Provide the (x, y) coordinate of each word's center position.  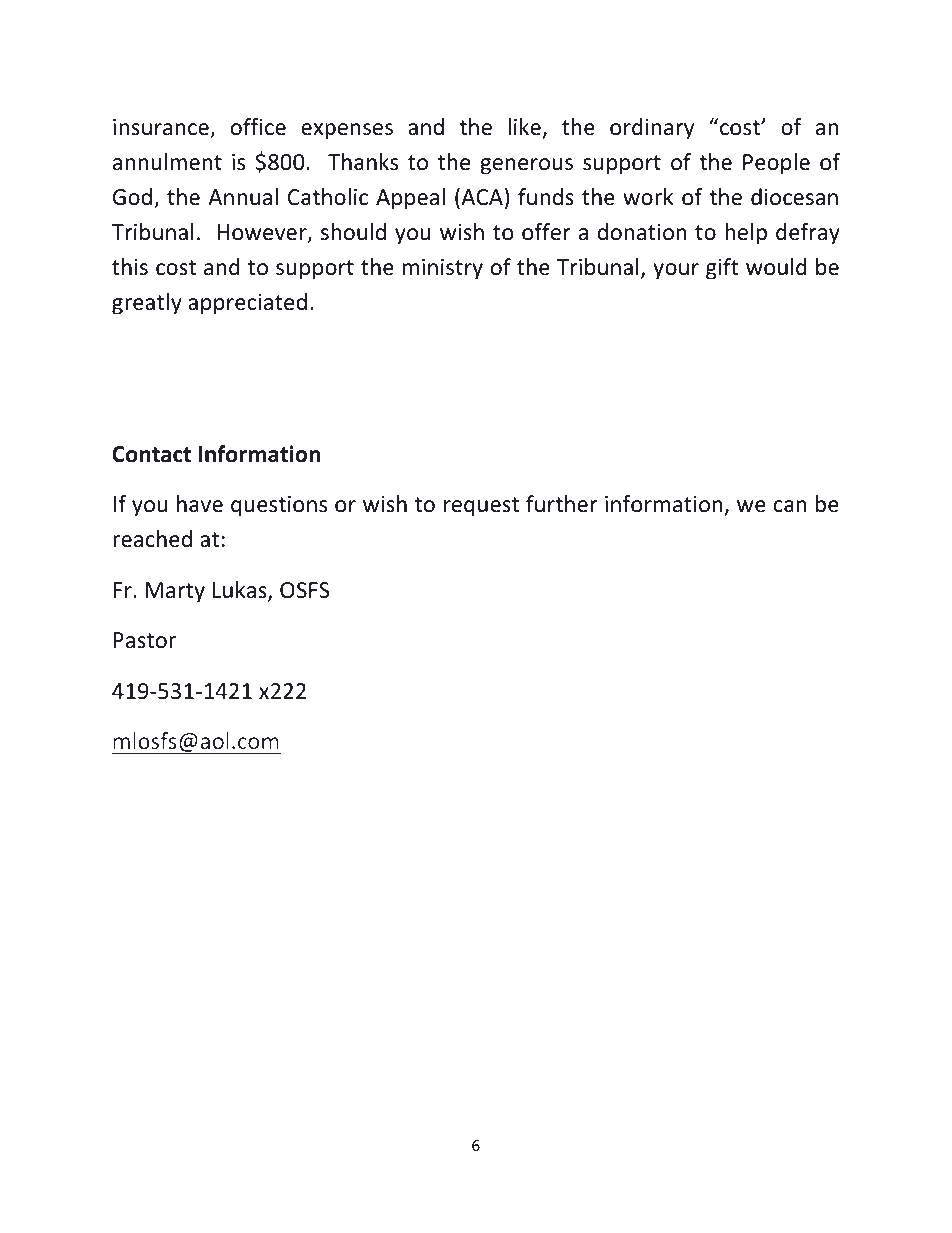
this (130, 267)
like (524, 127)
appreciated (247, 304)
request (481, 507)
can (790, 506)
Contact (151, 454)
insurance (162, 128)
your (676, 271)
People (776, 164)
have (200, 504)
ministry (443, 269)
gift (722, 269)
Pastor (145, 640)
